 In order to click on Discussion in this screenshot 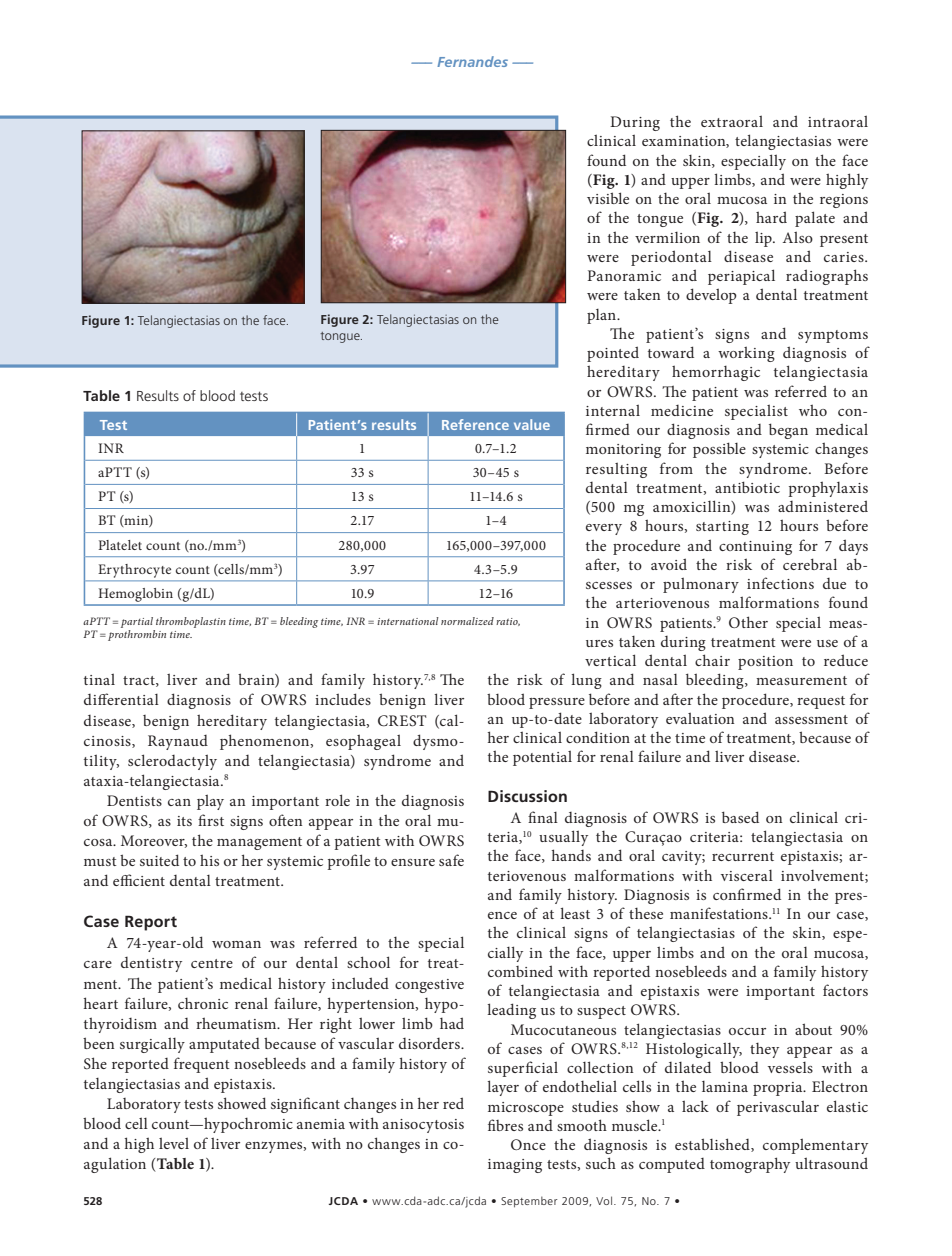, I will do `click(527, 796)`.
